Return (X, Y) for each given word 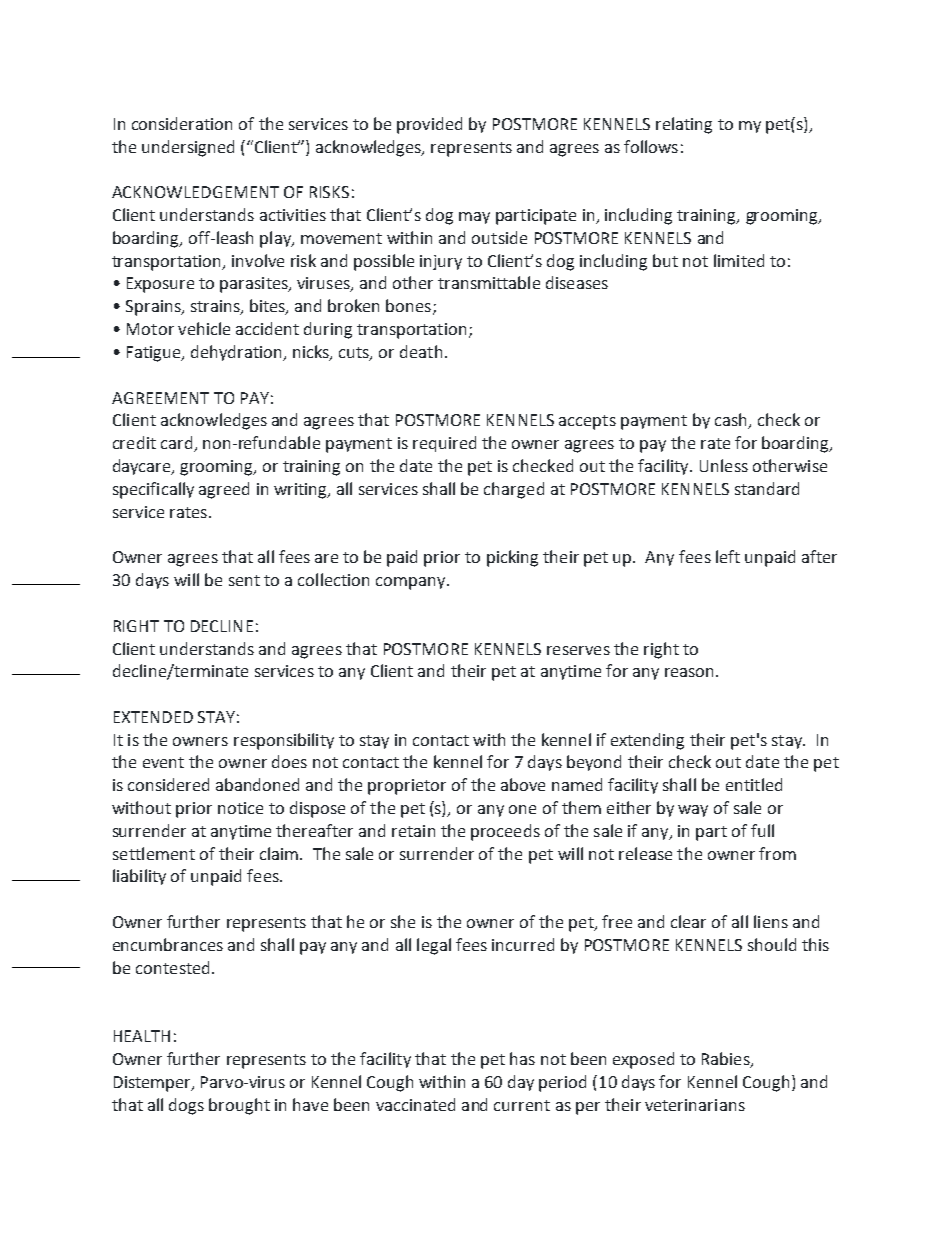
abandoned (257, 784)
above (523, 784)
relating (684, 125)
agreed (224, 490)
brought (239, 1106)
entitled (754, 784)
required (444, 444)
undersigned (188, 148)
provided (429, 125)
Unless (724, 465)
